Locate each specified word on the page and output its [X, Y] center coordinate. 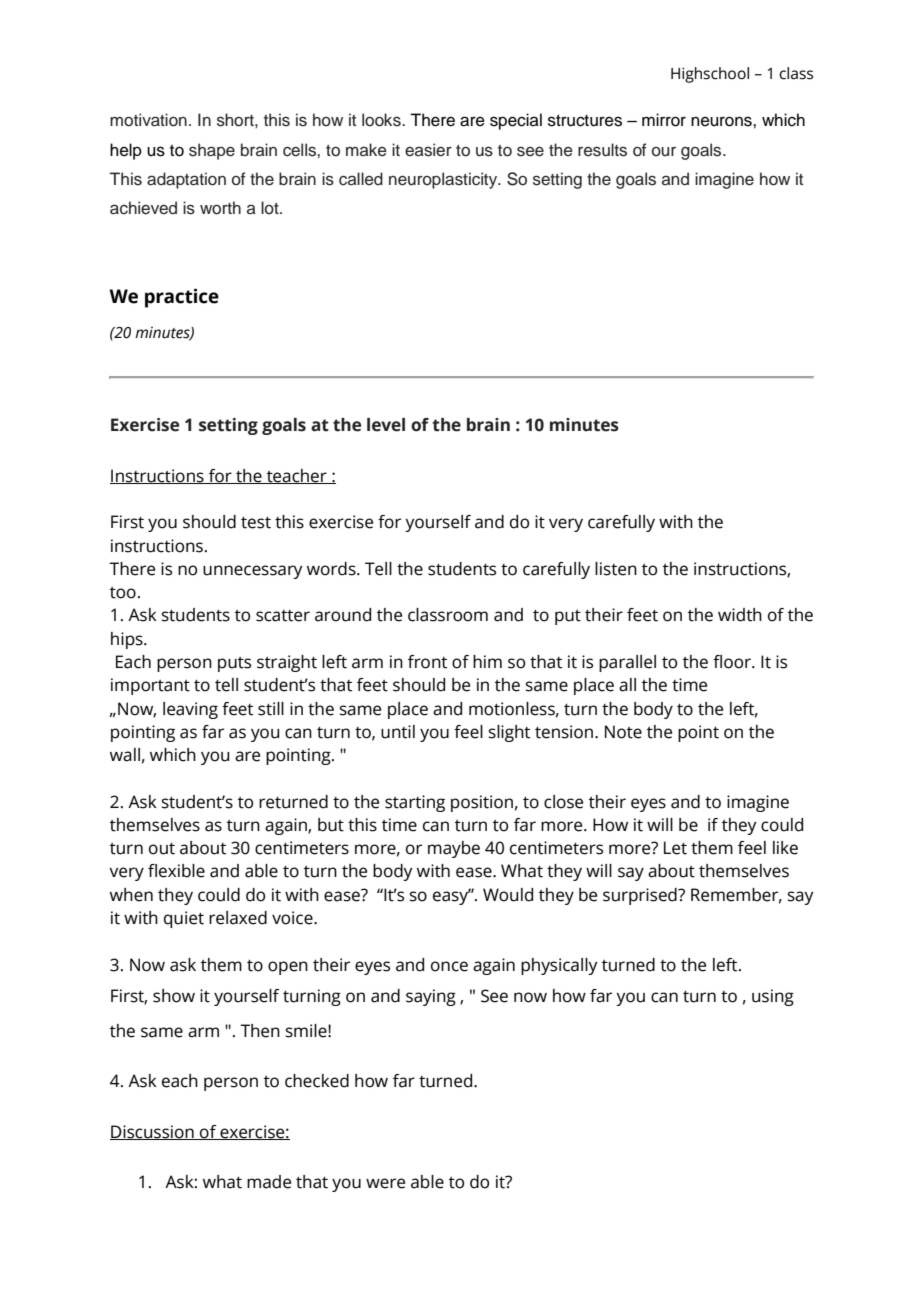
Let [675, 848]
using [773, 997]
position [482, 803]
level [386, 425]
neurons [722, 121]
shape [212, 151]
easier [428, 150]
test [256, 523]
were [385, 1183]
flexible [176, 871]
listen [616, 569]
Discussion [153, 1132]
